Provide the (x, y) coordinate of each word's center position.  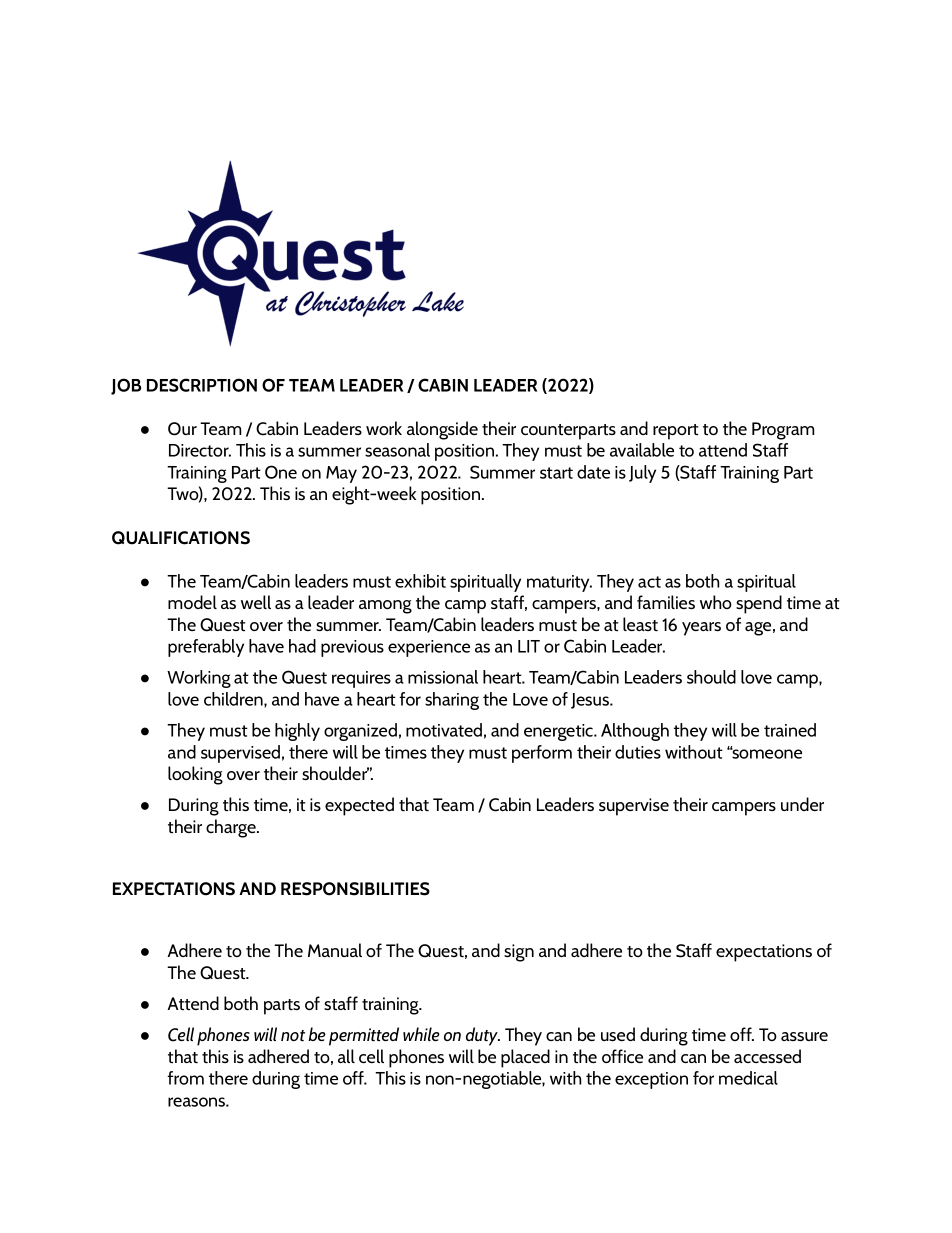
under (802, 804)
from (185, 1078)
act (649, 582)
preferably (206, 648)
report (675, 432)
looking (195, 775)
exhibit (420, 581)
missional (443, 677)
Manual (335, 950)
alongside (442, 430)
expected (359, 806)
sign (519, 953)
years (701, 629)
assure (804, 1036)
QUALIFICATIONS (181, 538)
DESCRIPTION (202, 385)
